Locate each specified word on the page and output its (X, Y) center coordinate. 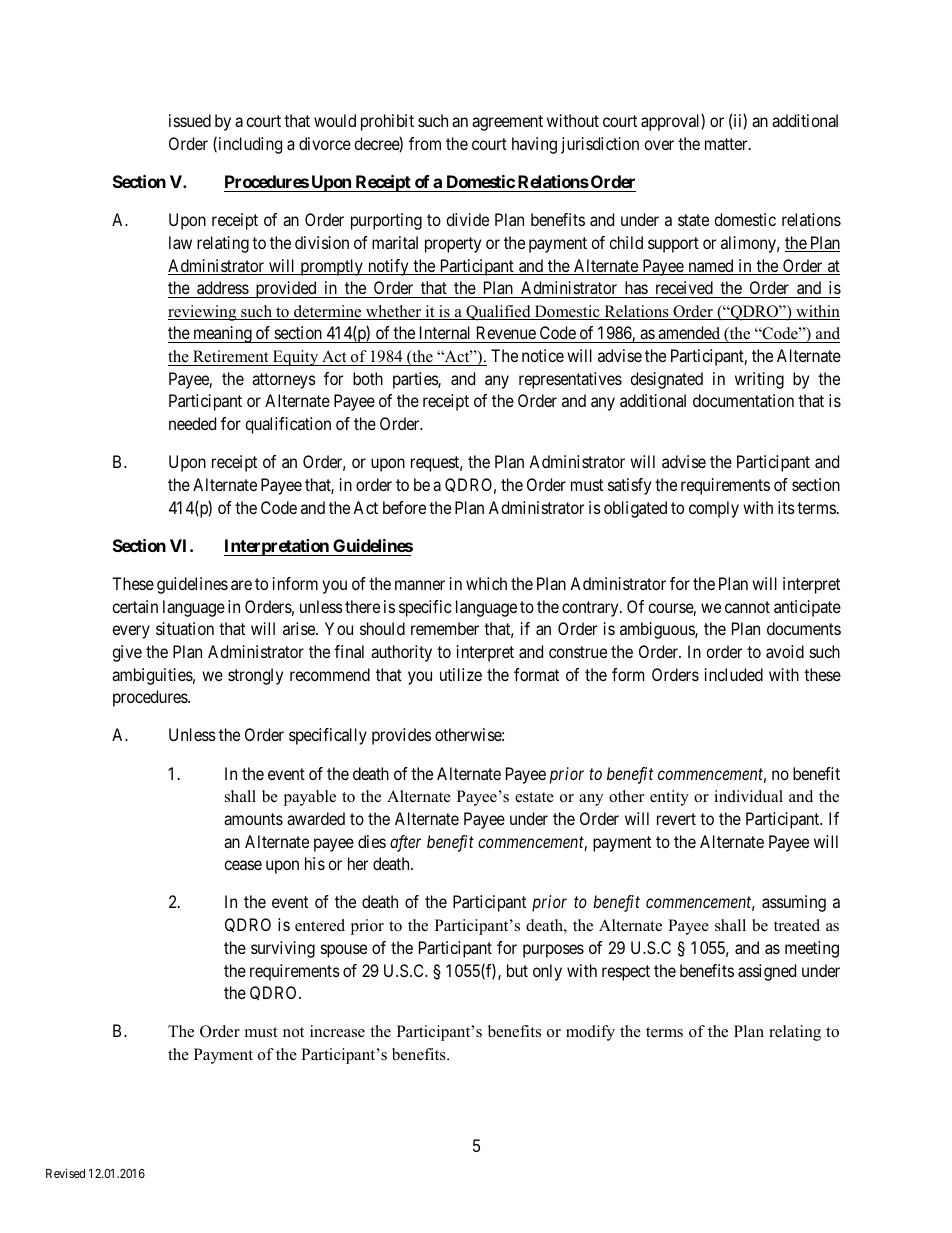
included (734, 674)
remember (445, 628)
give (127, 653)
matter (727, 144)
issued (190, 120)
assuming (794, 903)
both (368, 378)
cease (243, 865)
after (405, 843)
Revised (65, 1173)
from (425, 143)
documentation (743, 400)
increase (337, 1031)
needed (192, 423)
